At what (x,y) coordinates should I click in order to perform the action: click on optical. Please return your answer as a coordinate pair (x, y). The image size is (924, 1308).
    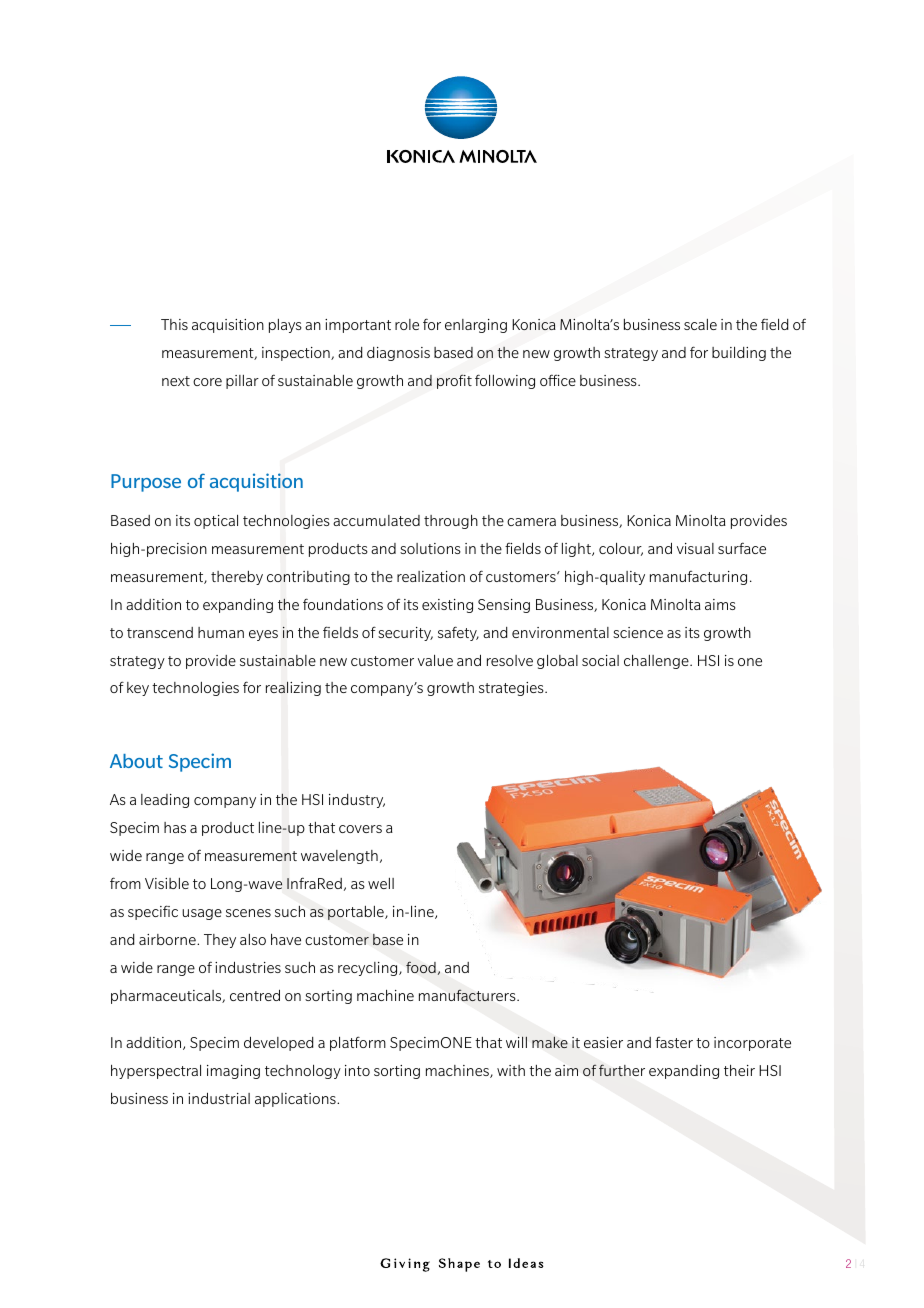
    Looking at the image, I should click on (216, 522).
